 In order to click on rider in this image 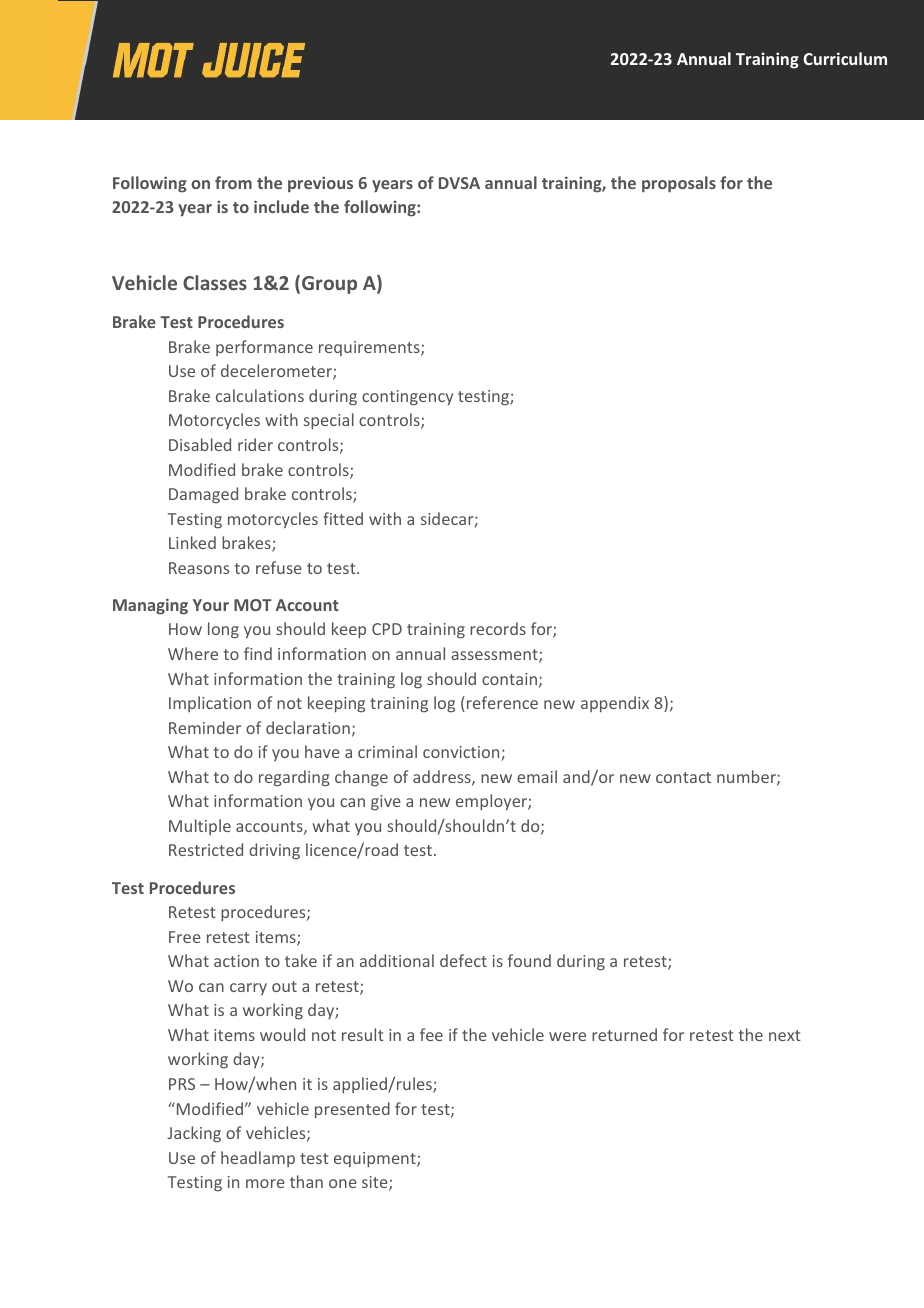, I will do `click(255, 444)`.
